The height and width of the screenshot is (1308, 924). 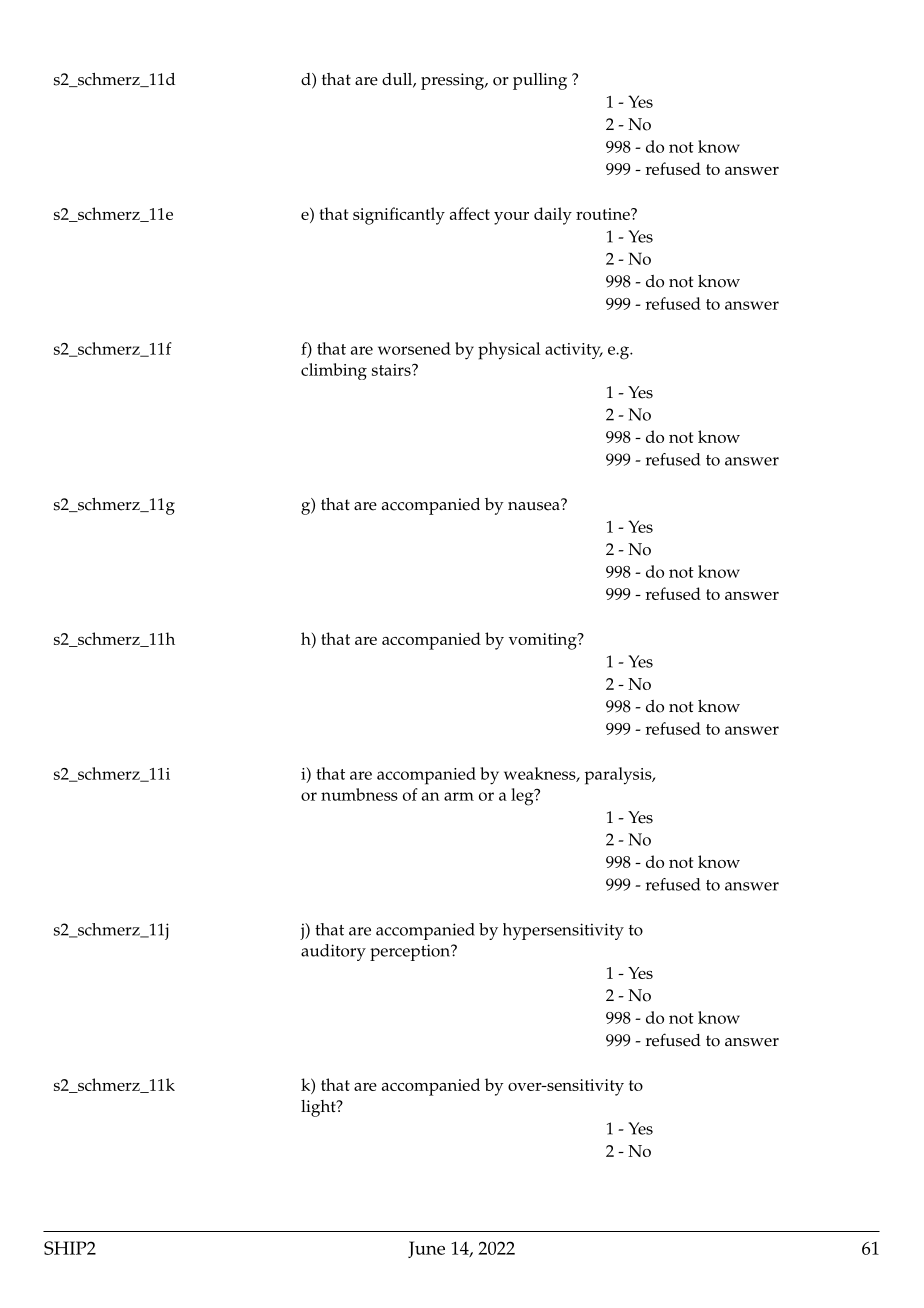 What do you see at coordinates (535, 505) in the screenshot?
I see `nausea` at bounding box center [535, 505].
